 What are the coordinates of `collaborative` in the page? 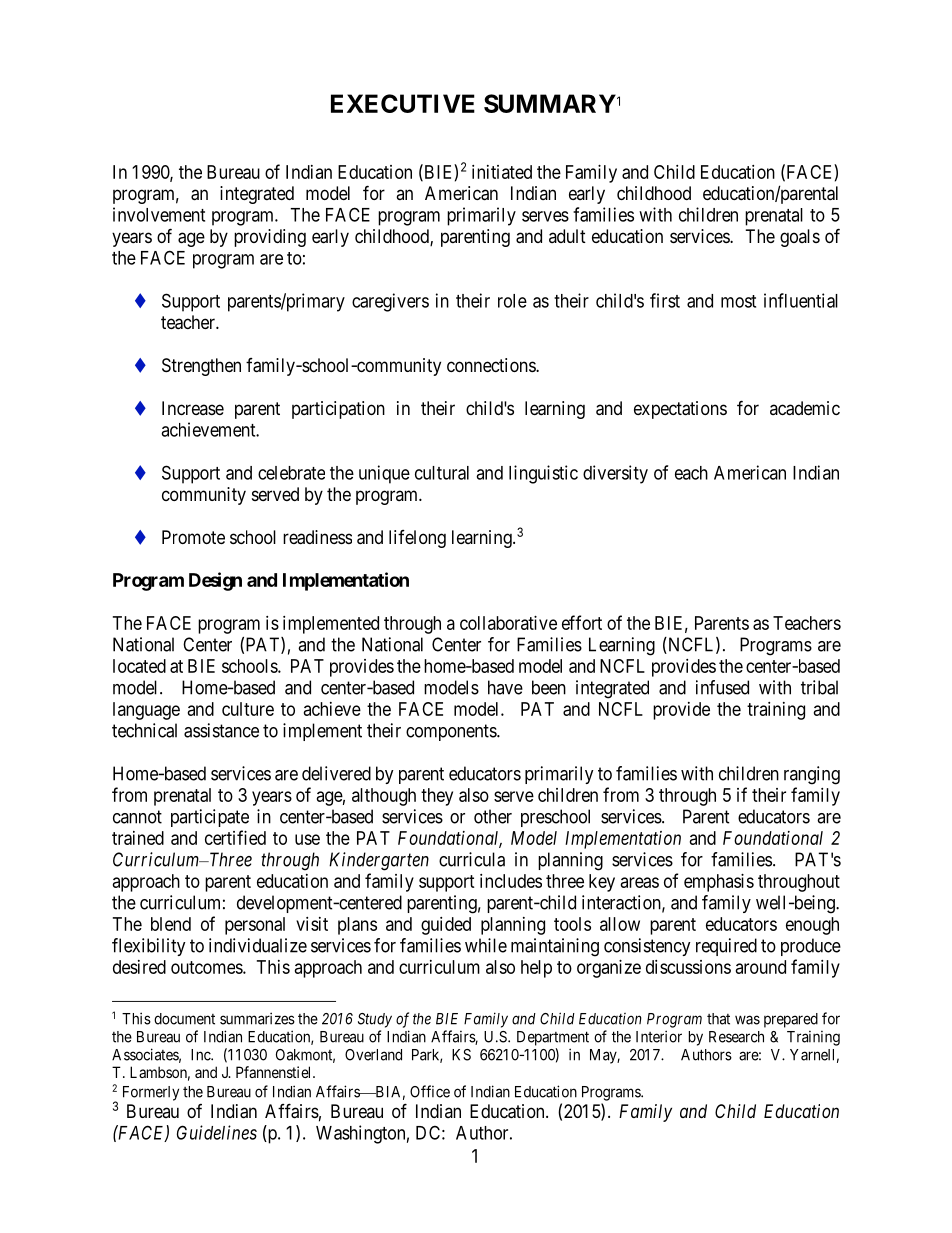 It's located at (508, 623).
